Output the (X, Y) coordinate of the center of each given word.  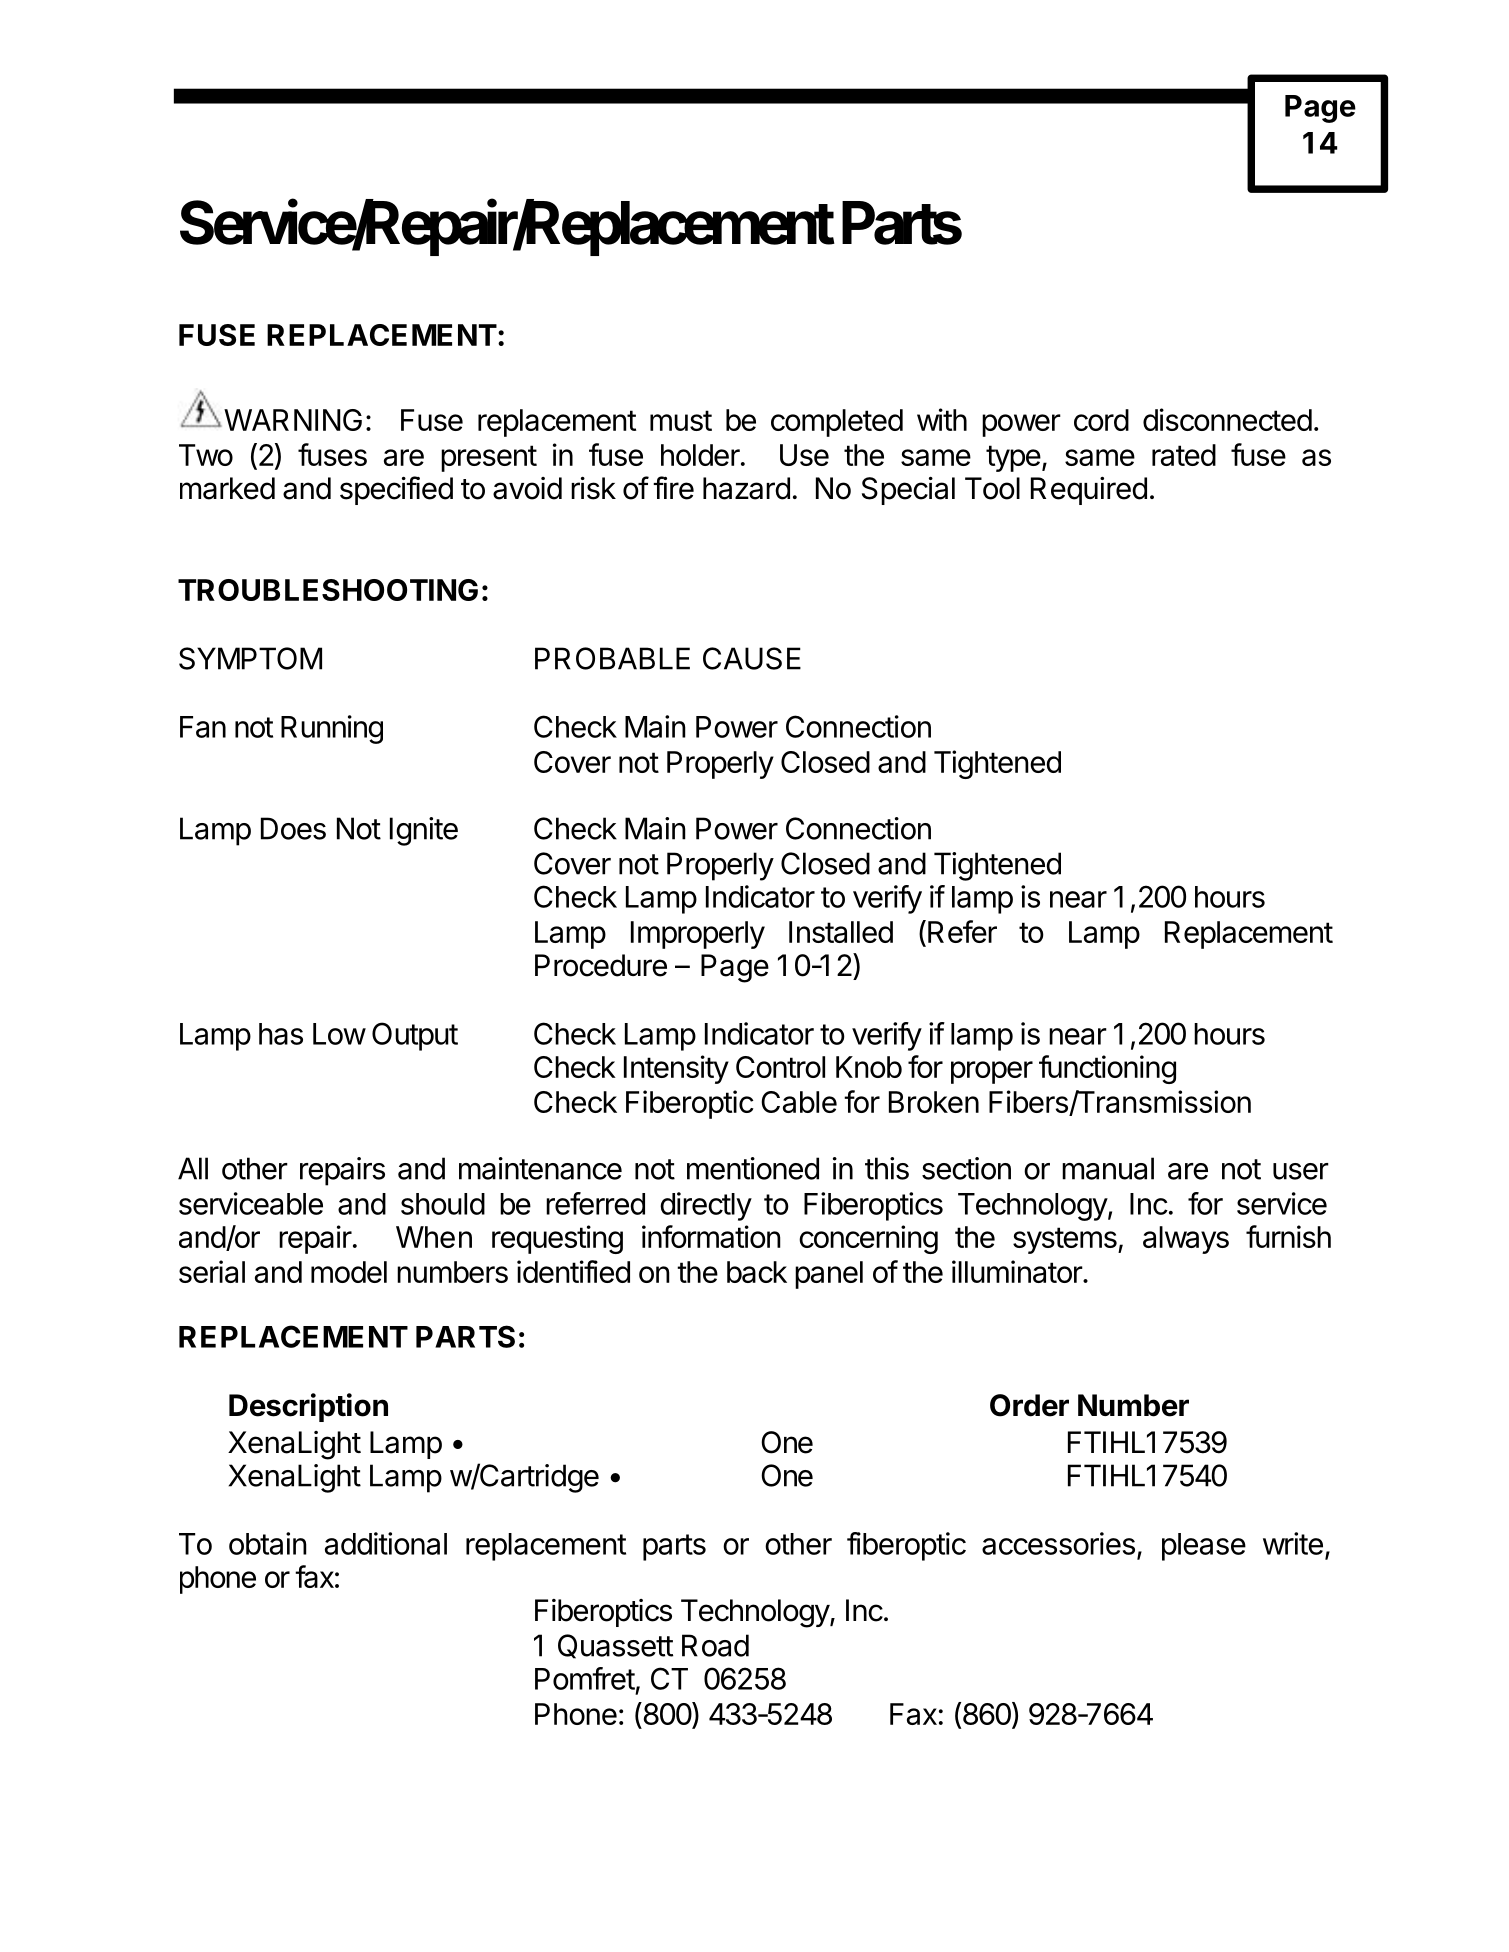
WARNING (293, 420)
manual (1108, 1168)
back (757, 1272)
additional (386, 1543)
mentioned (753, 1168)
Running (332, 729)
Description (308, 1407)
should (443, 1204)
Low (339, 1034)
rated (1184, 455)
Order (1029, 1405)
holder (700, 455)
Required (1089, 491)
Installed (841, 932)
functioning (1107, 1069)
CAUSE (752, 658)
